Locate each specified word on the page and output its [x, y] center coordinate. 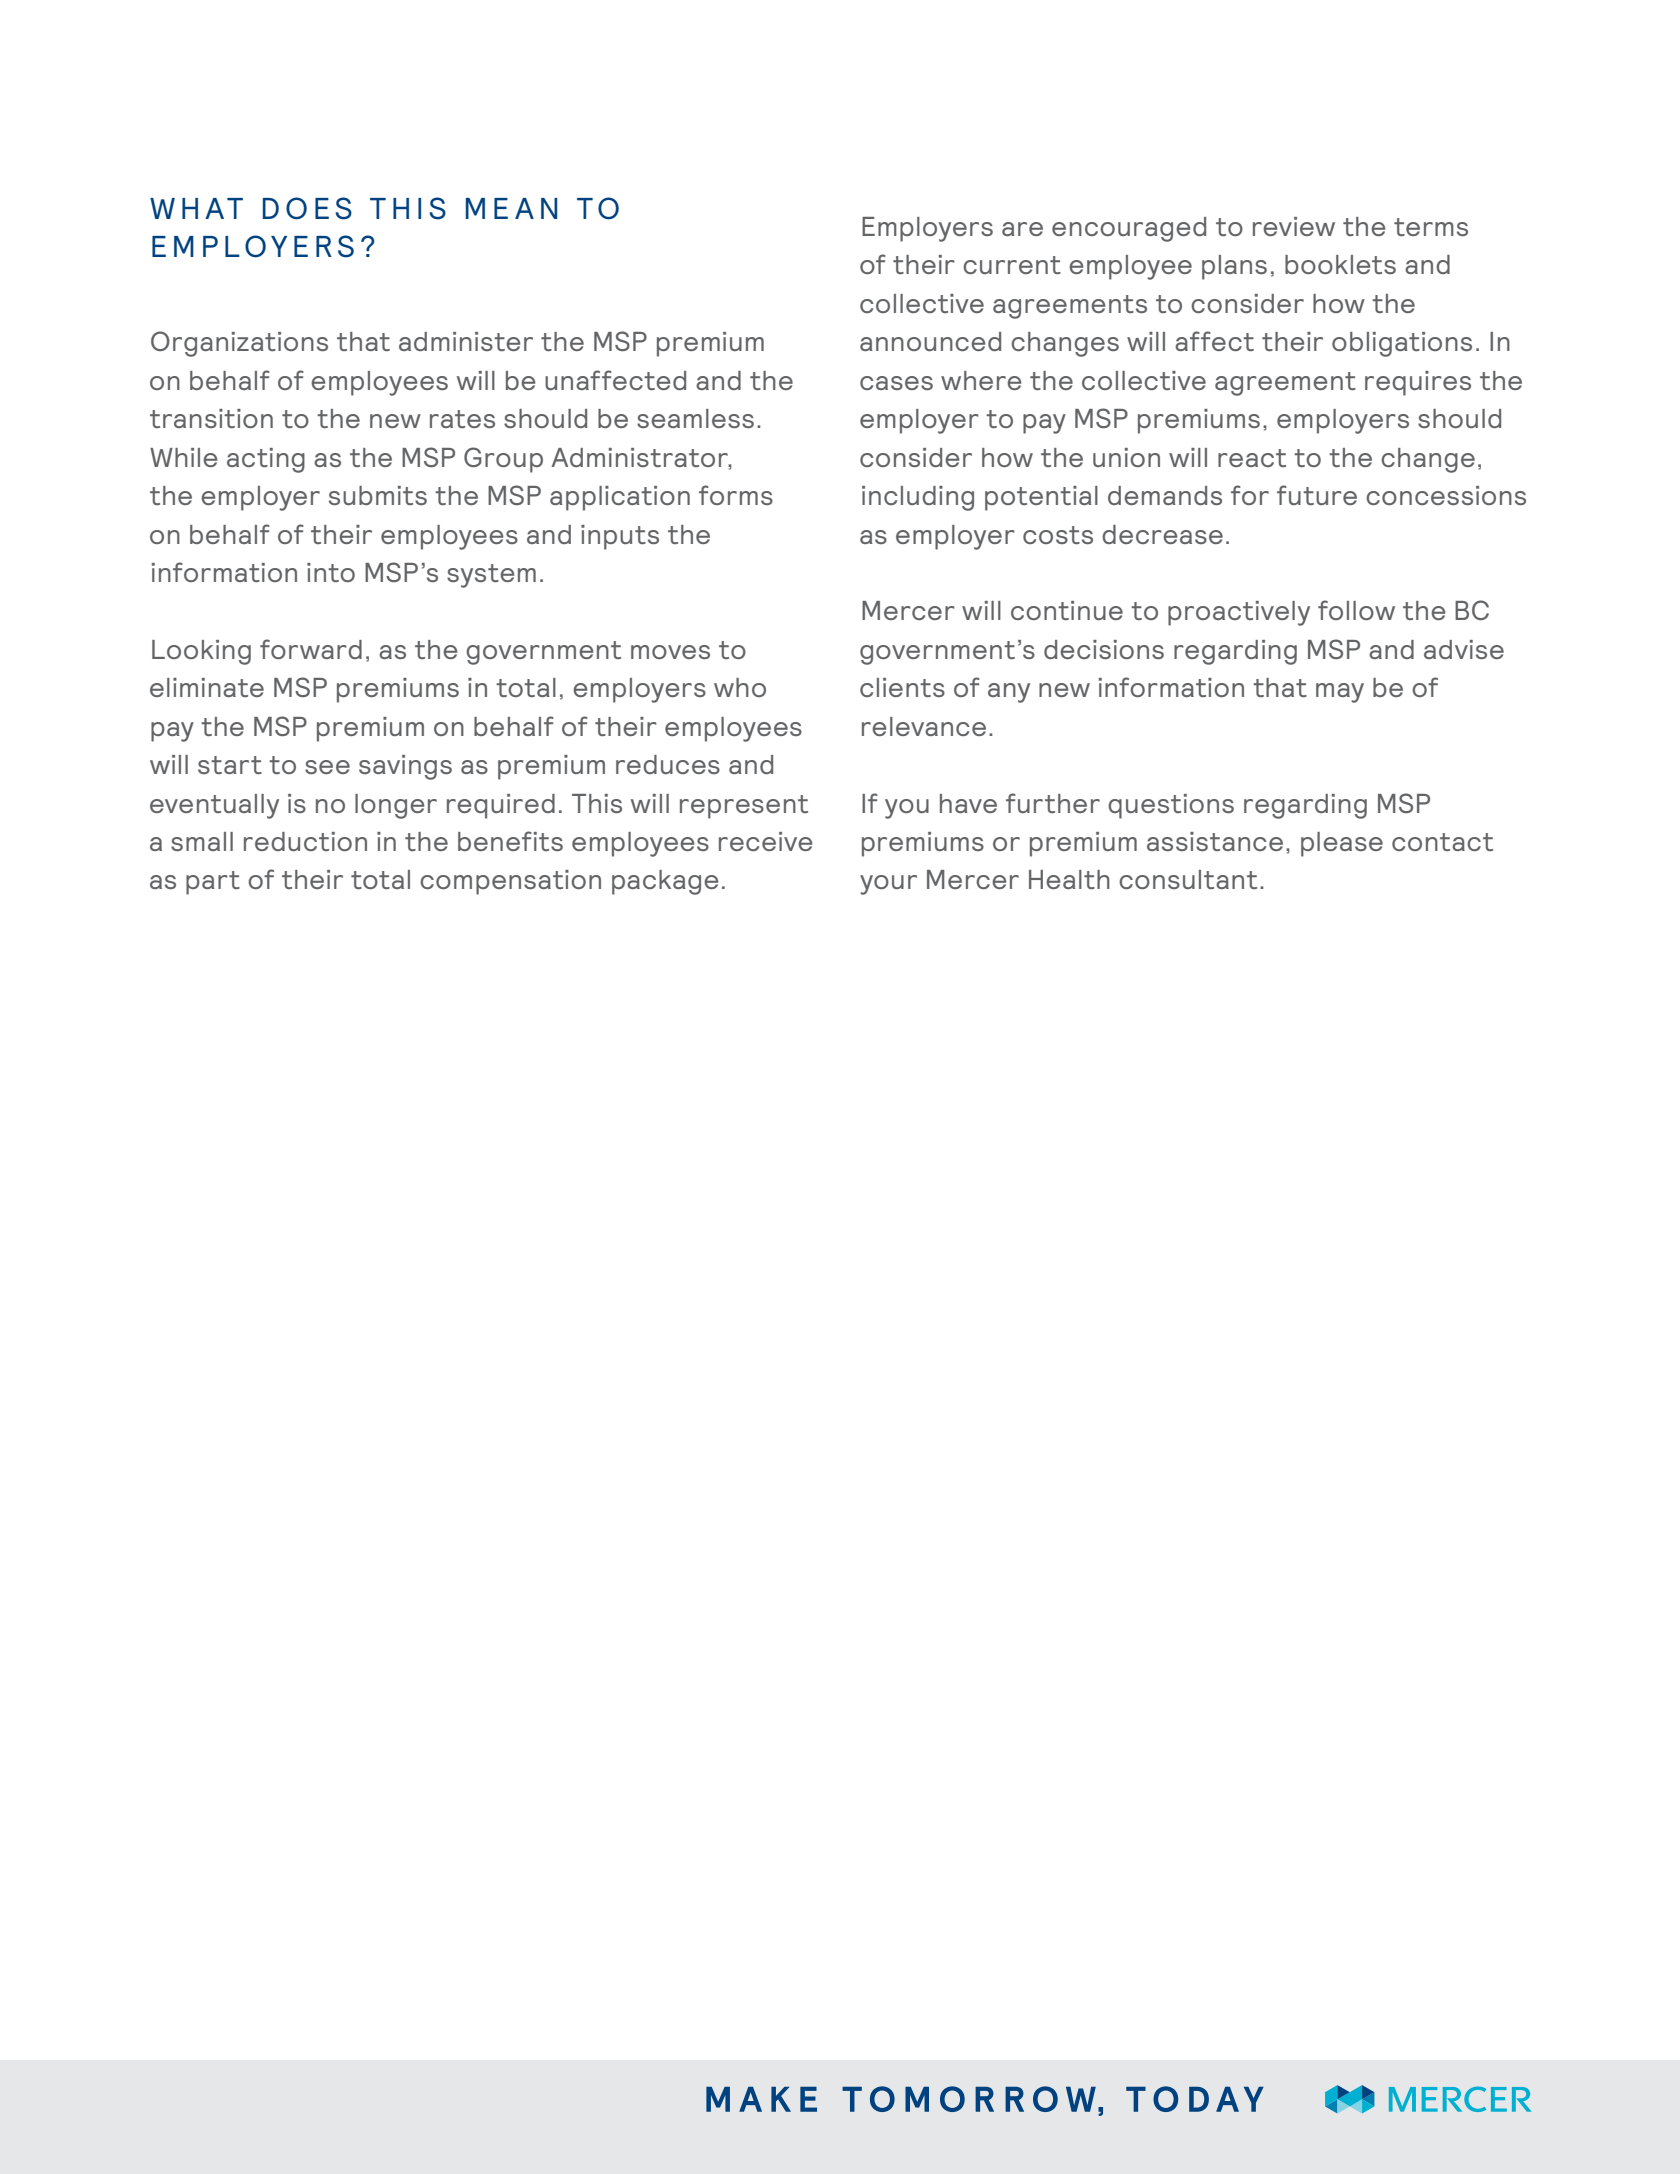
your [888, 885]
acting [266, 460]
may [1340, 693]
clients [902, 687]
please [1342, 844]
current [1012, 265]
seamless [695, 418]
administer [466, 341]
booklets [1340, 264]
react [1252, 458]
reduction [305, 841]
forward [311, 649]
